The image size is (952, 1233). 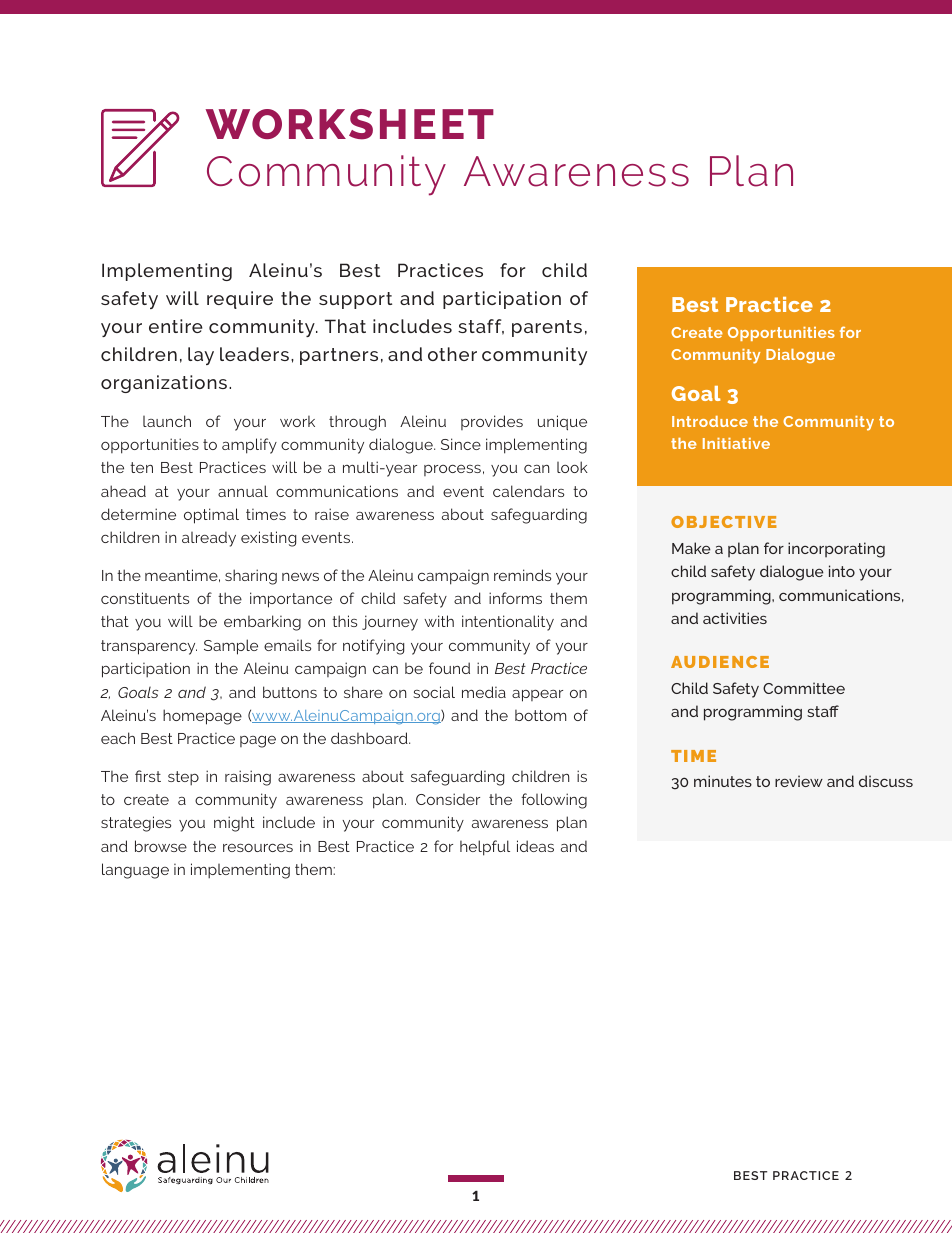 What do you see at coordinates (249, 446) in the screenshot?
I see `amplify` at bounding box center [249, 446].
